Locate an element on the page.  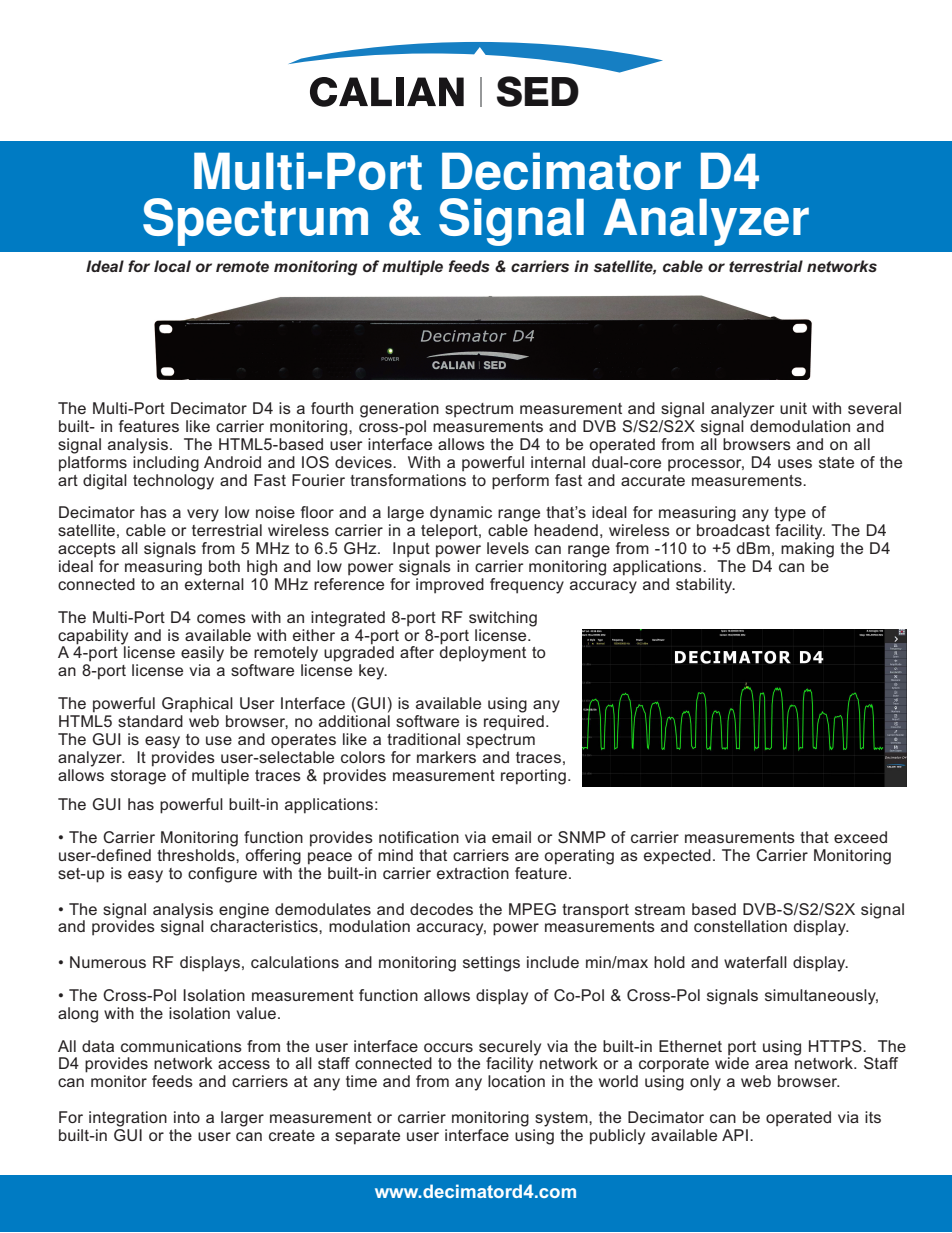
generation is located at coordinates (399, 410).
